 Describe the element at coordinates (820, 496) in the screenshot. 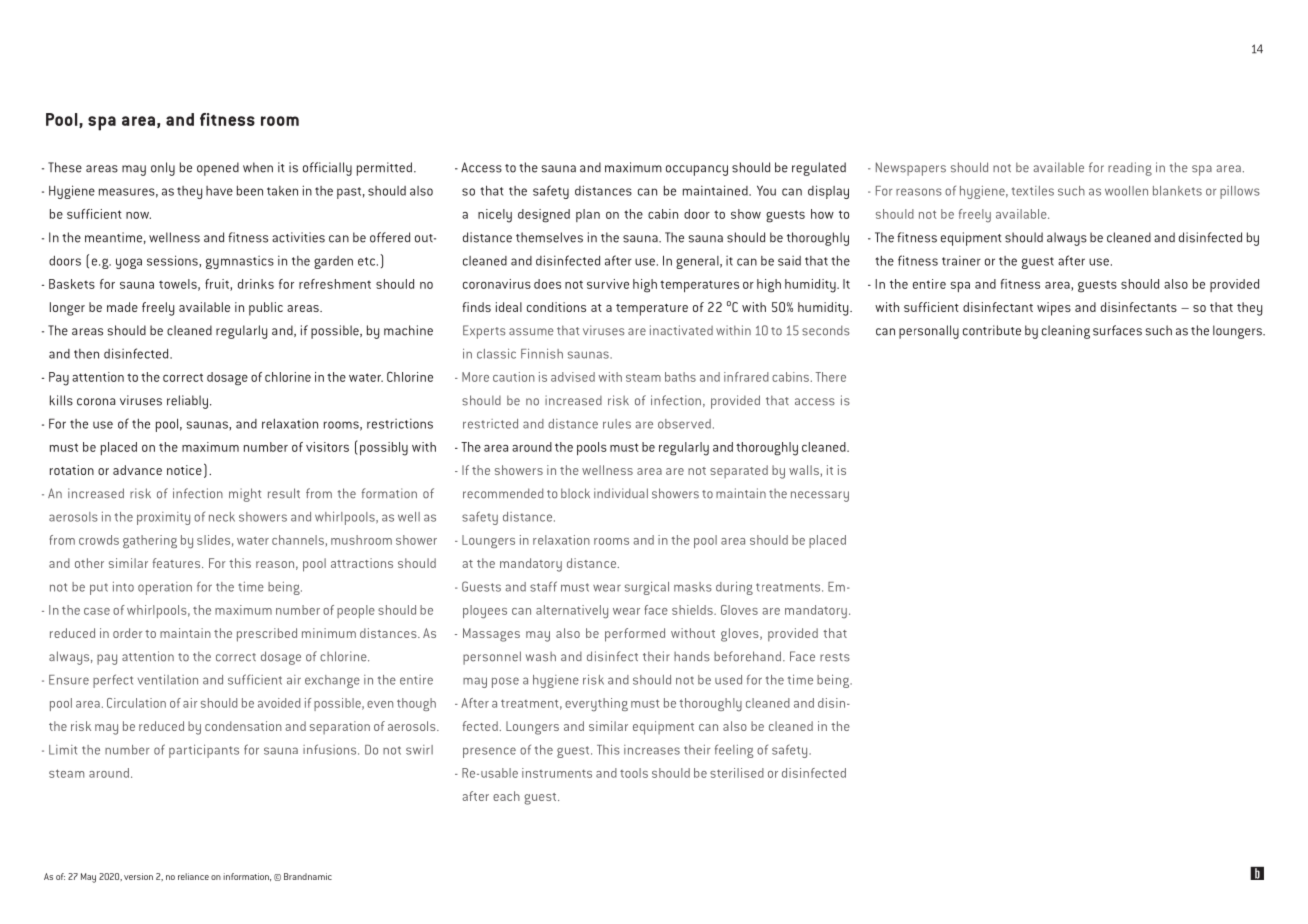

I see `necessary` at that location.
